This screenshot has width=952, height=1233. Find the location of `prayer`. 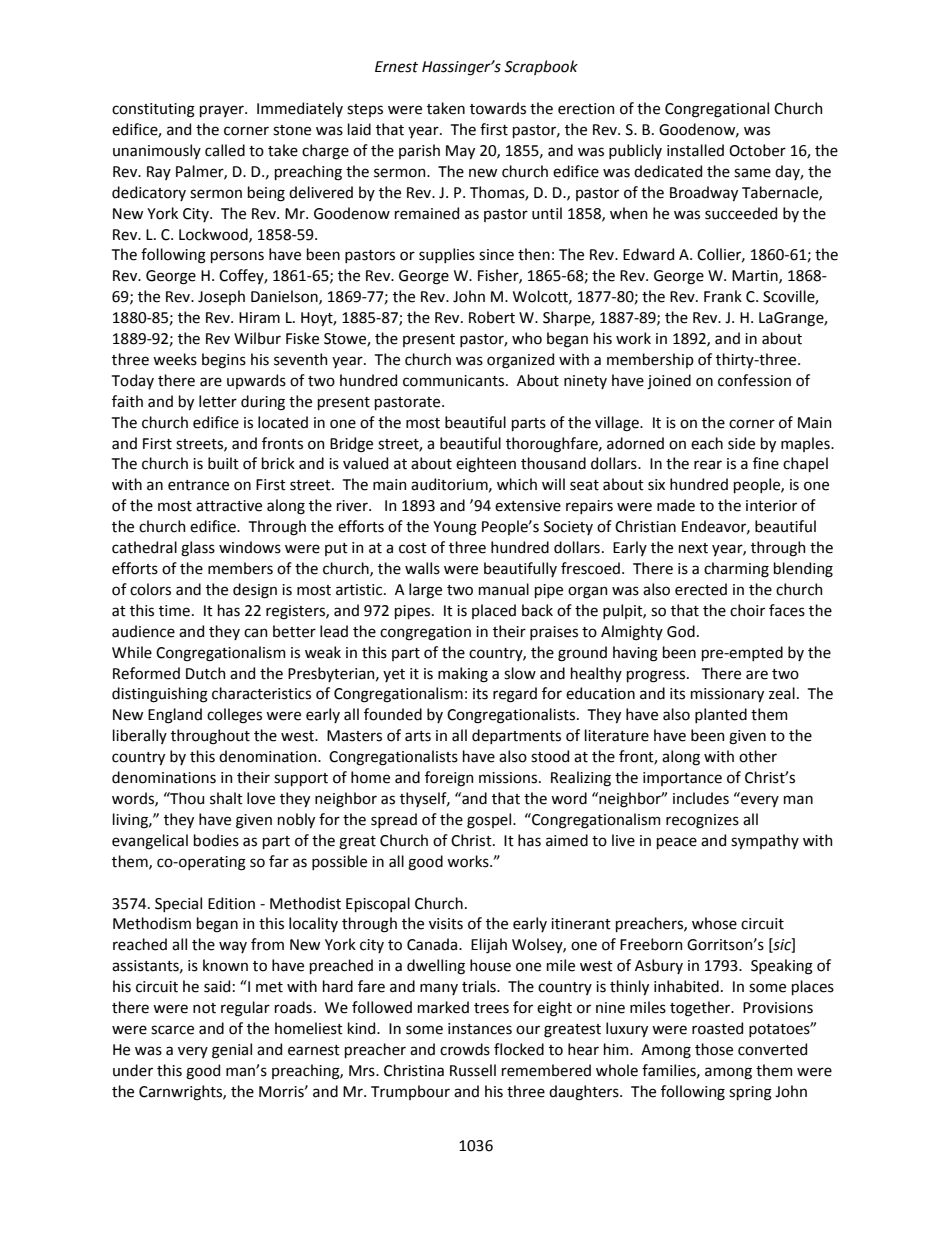

prayer is located at coordinates (223, 111).
